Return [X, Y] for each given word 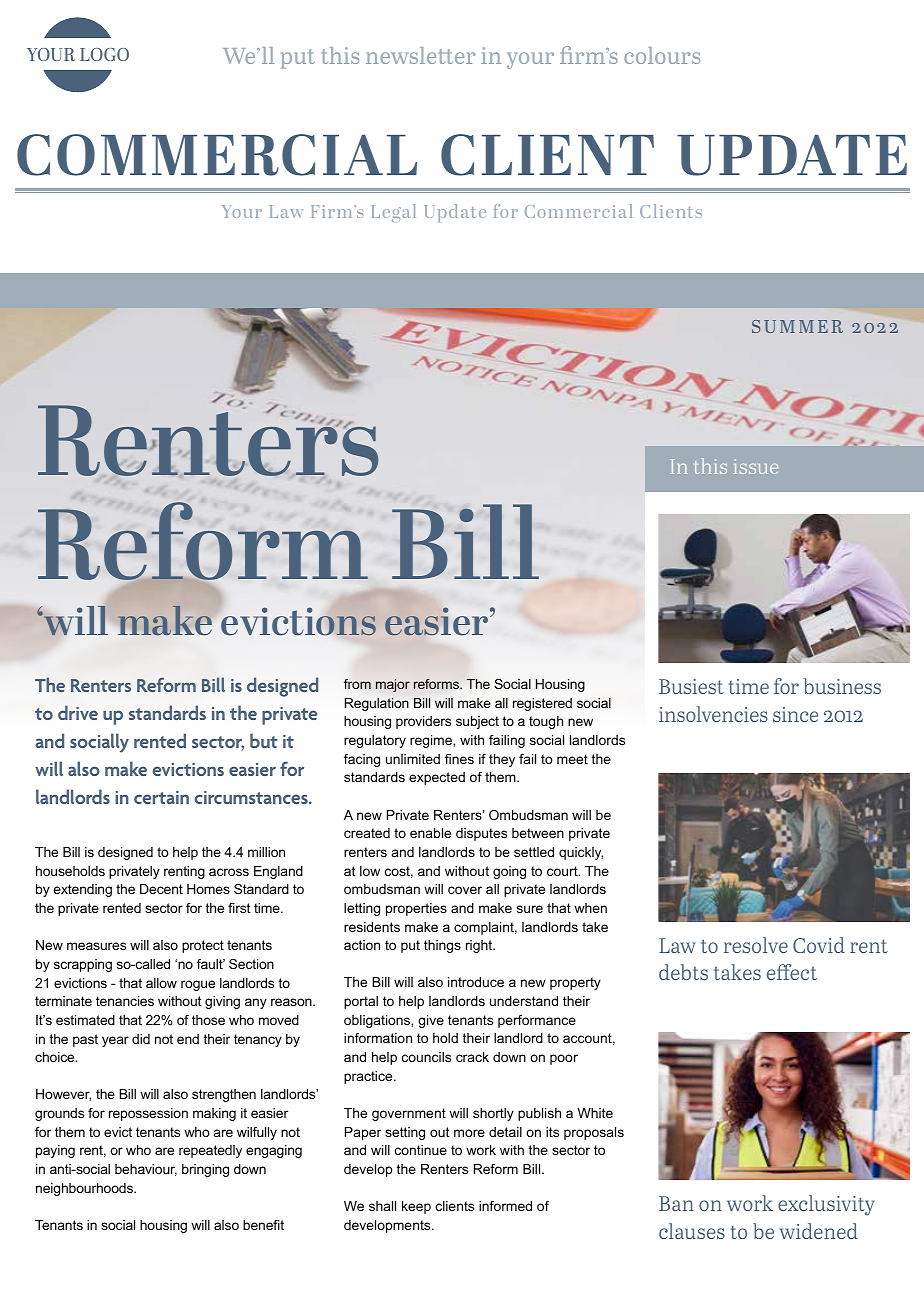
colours [662, 55]
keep [416, 1207]
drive [78, 712]
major [393, 685]
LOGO [104, 54]
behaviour [146, 1170]
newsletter [420, 55]
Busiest [691, 686]
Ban [676, 1203]
